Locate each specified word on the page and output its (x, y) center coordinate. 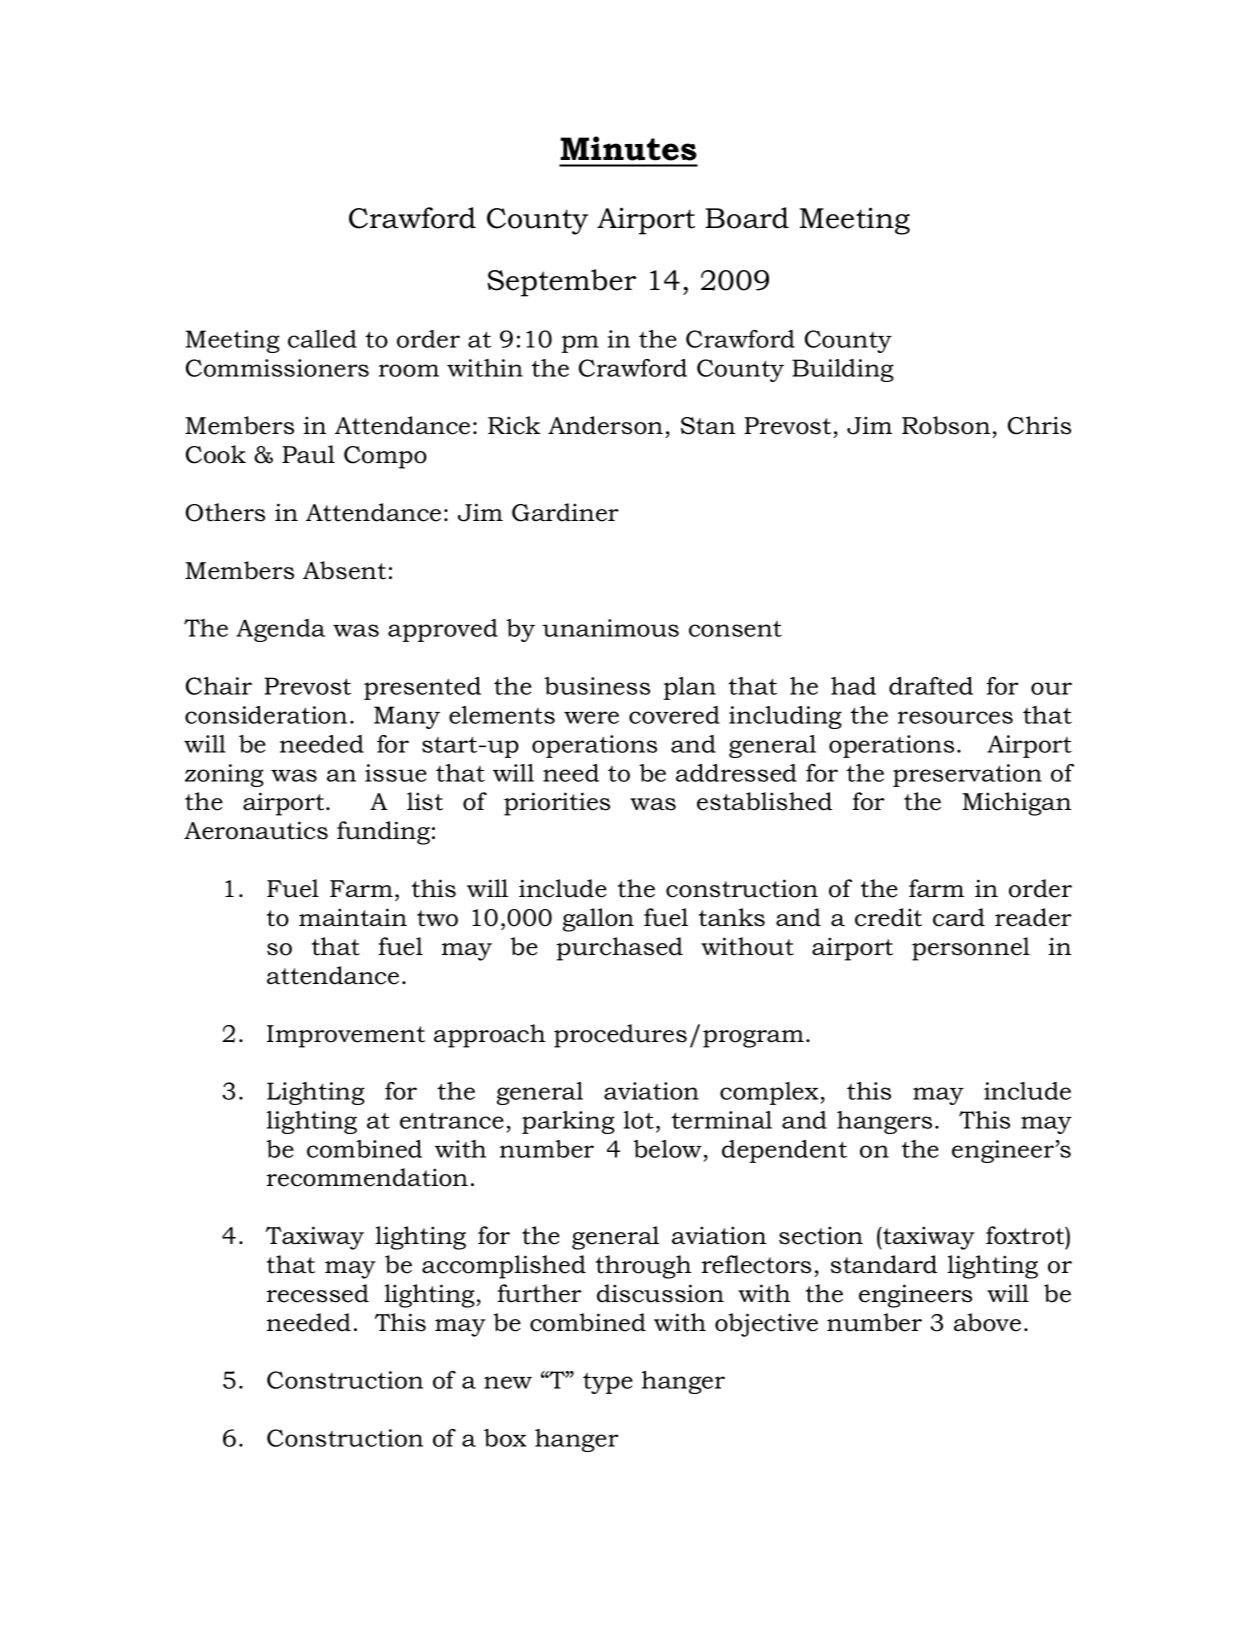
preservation (967, 775)
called (322, 339)
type (608, 1383)
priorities (557, 804)
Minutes (628, 148)
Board (747, 218)
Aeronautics (256, 830)
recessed (318, 1293)
